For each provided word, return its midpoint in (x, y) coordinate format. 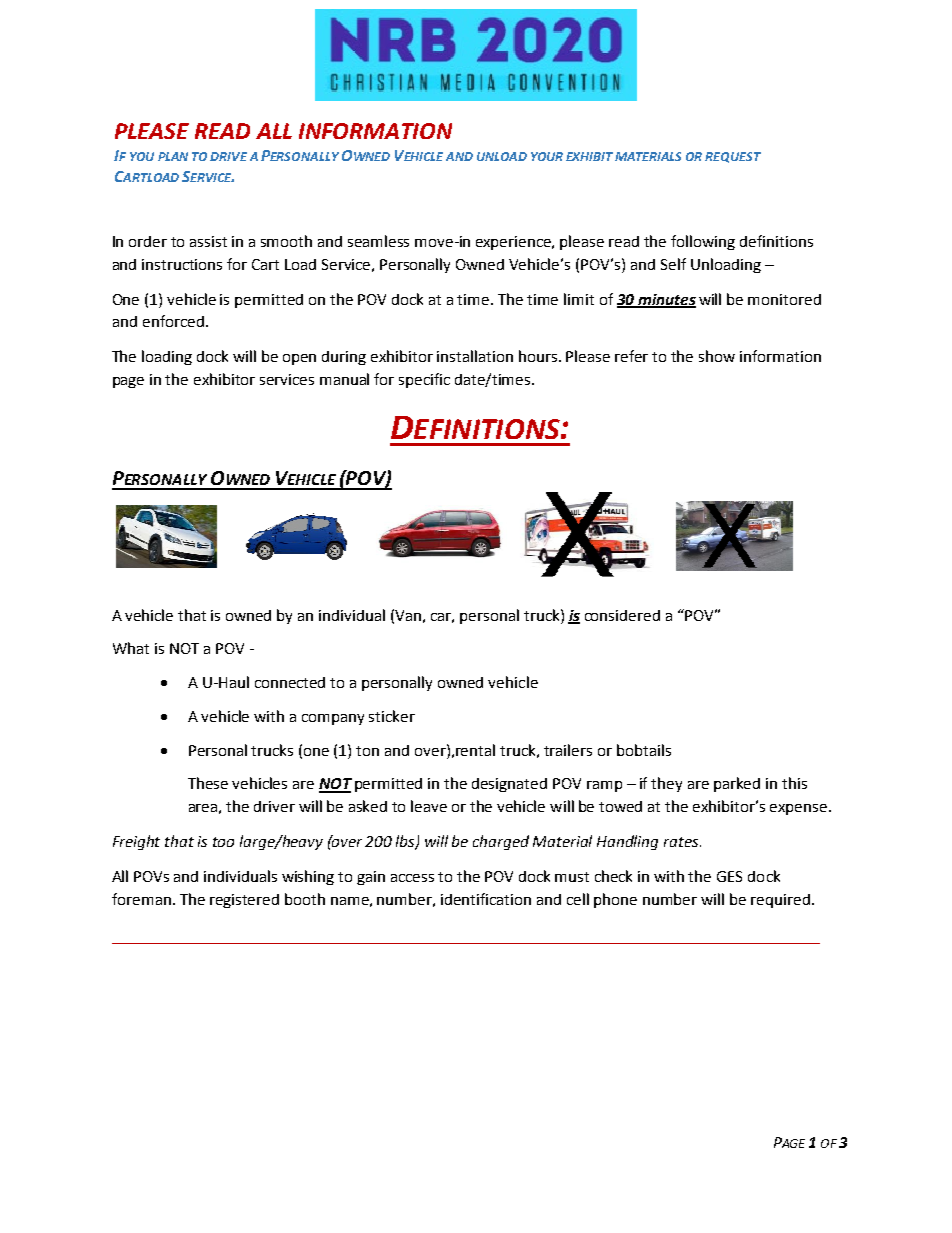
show (717, 356)
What (131, 648)
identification (486, 899)
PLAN (173, 156)
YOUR (547, 156)
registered (244, 901)
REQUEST (733, 157)
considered (622, 615)
